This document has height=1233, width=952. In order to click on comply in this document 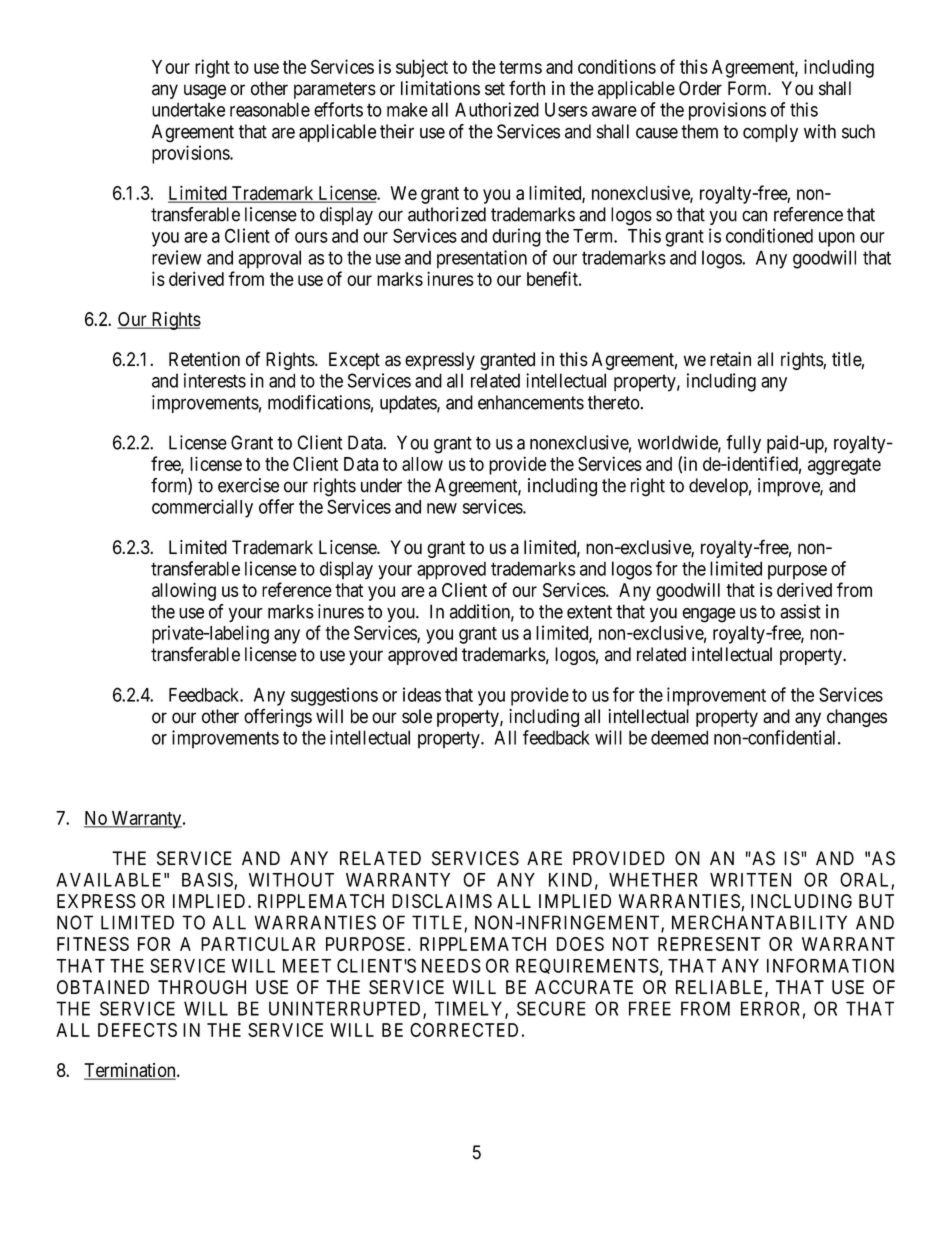, I will do `click(770, 133)`.
